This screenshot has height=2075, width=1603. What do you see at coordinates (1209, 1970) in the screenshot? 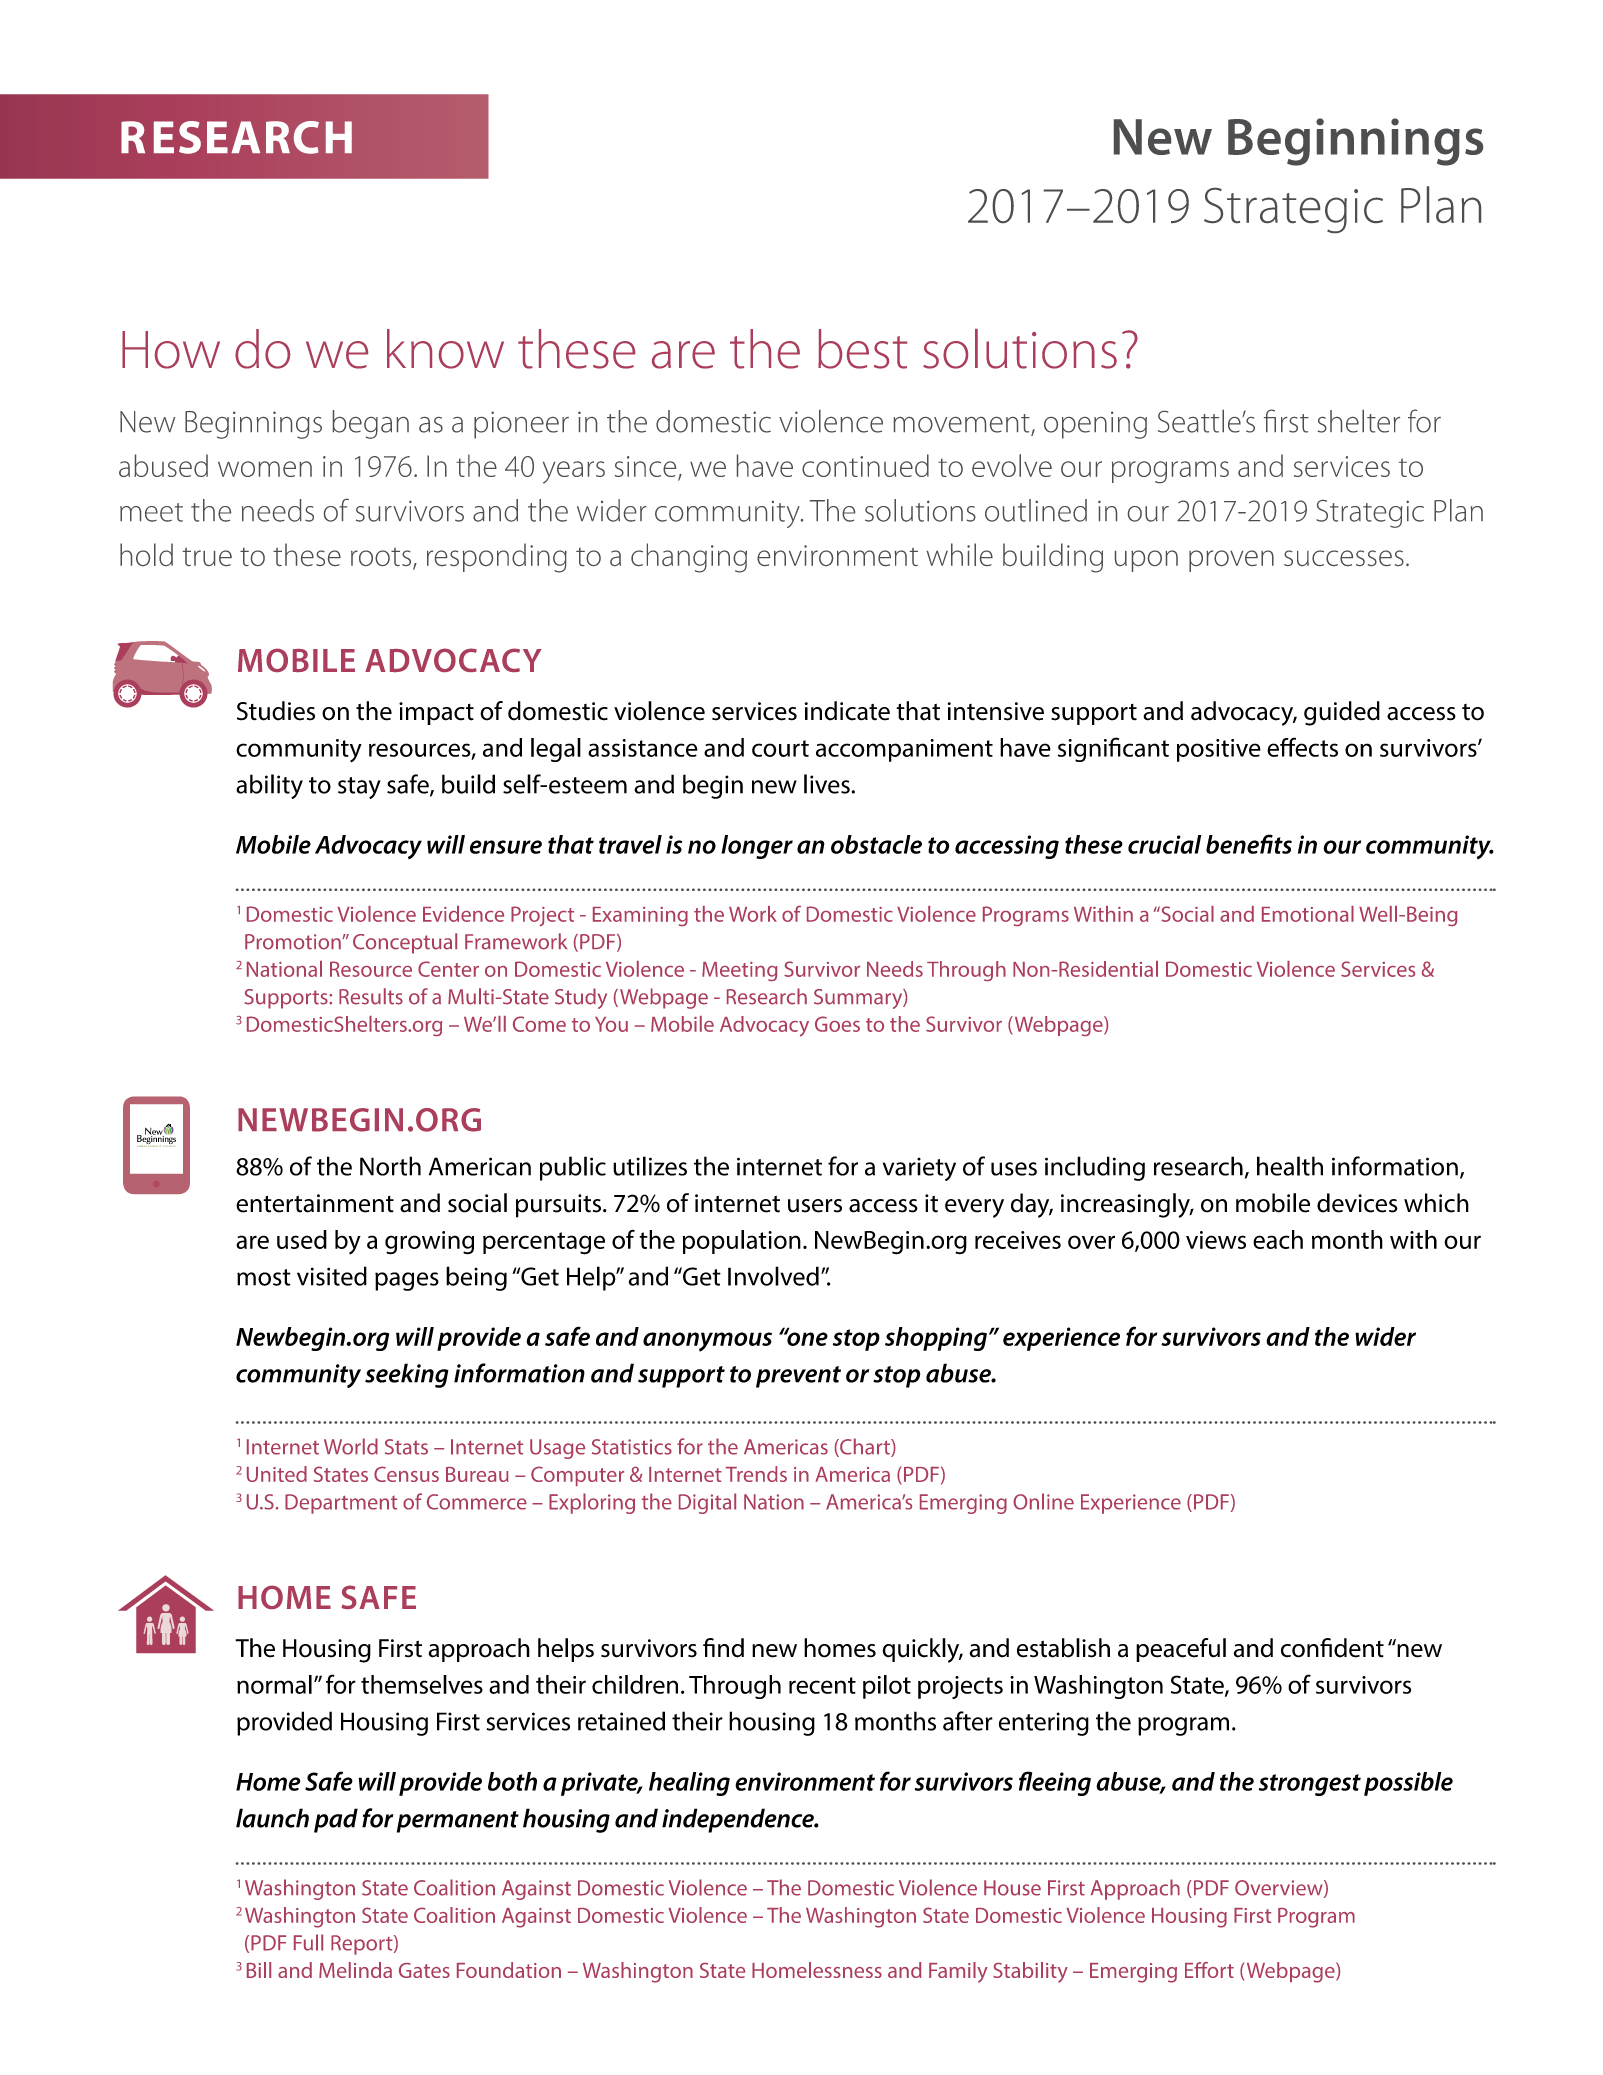
I see `Effort` at bounding box center [1209, 1970].
